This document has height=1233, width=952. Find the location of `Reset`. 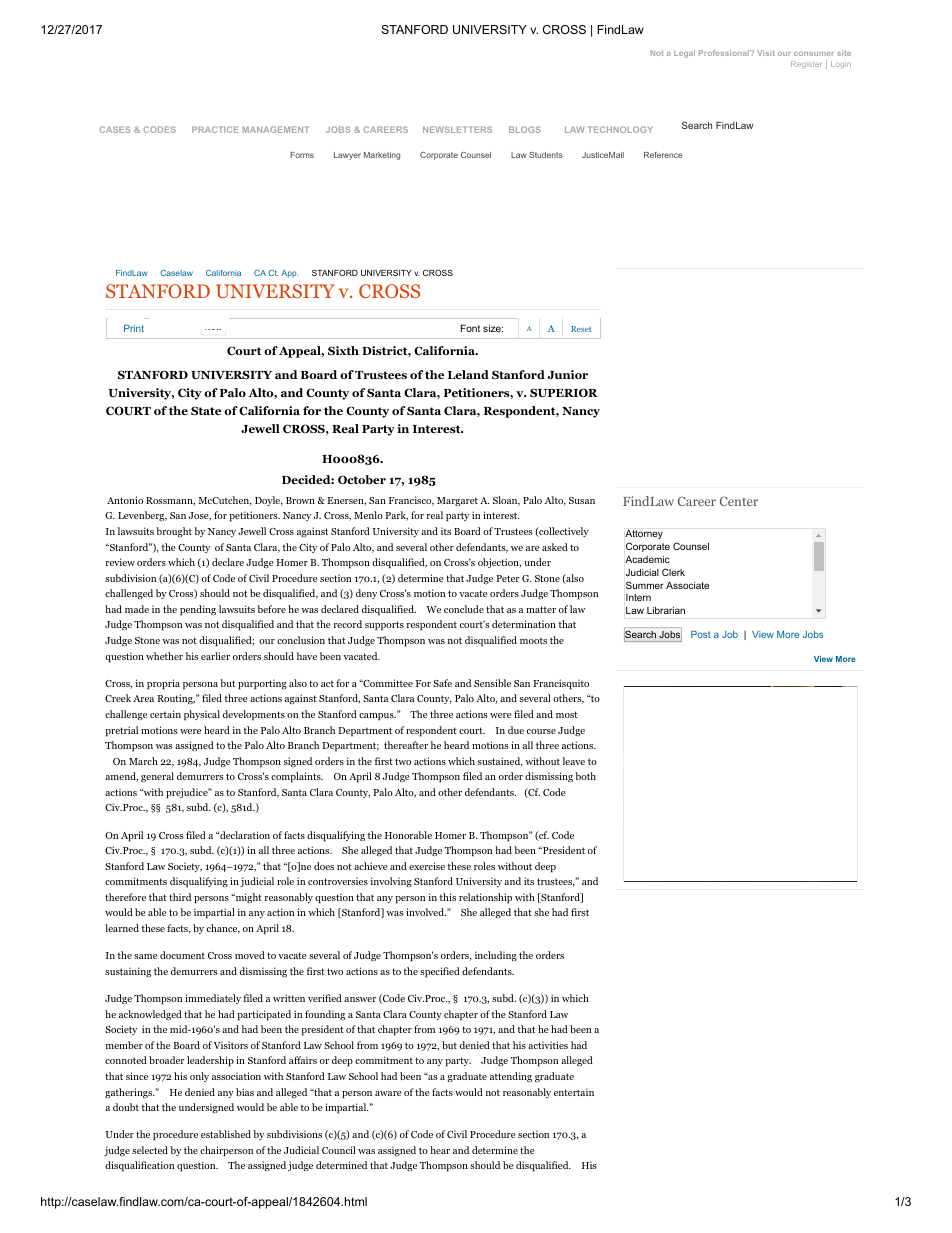

Reset is located at coordinates (581, 329).
